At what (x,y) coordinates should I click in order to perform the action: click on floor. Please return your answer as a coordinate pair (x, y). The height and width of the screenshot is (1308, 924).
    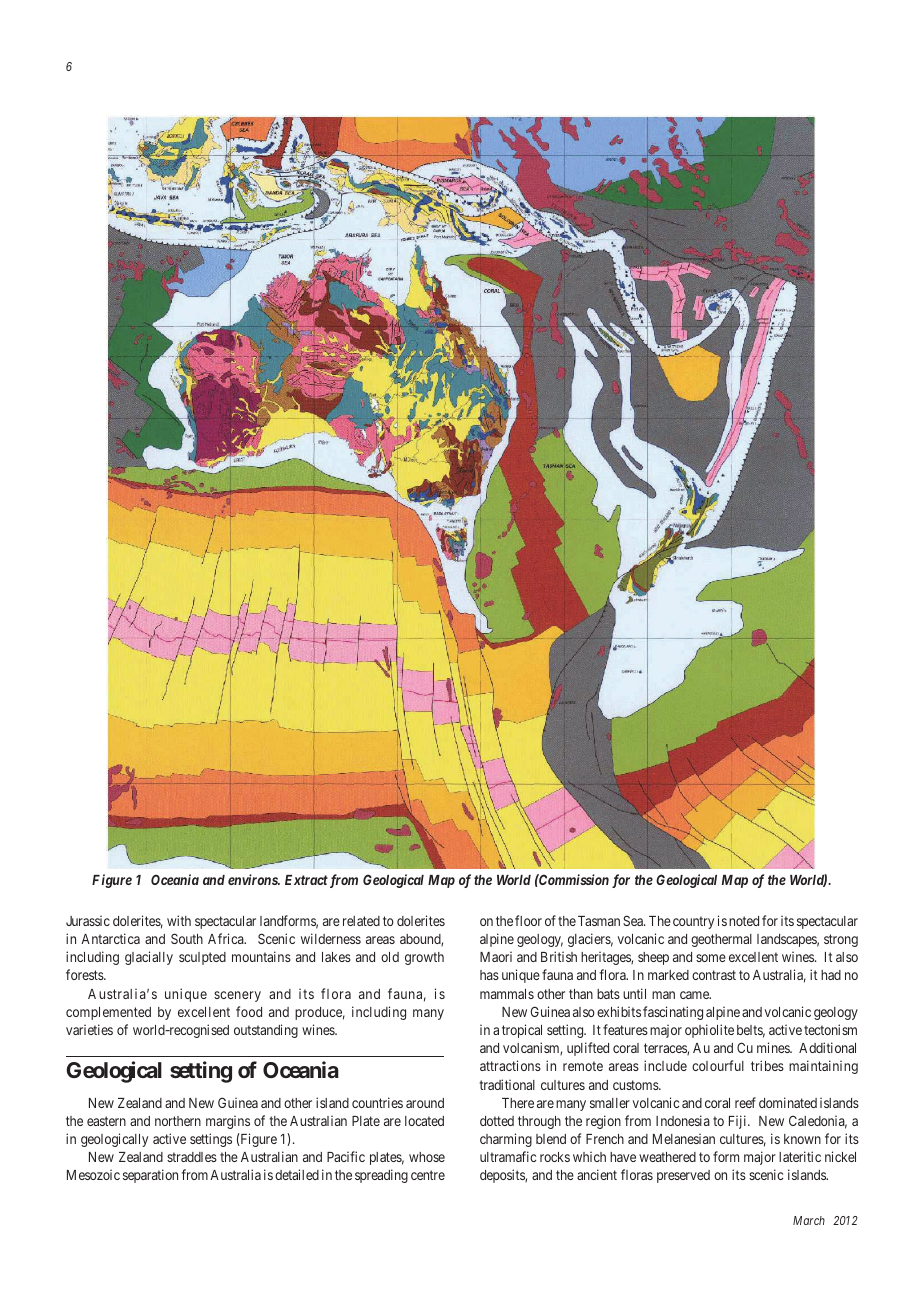
    Looking at the image, I should click on (528, 920).
